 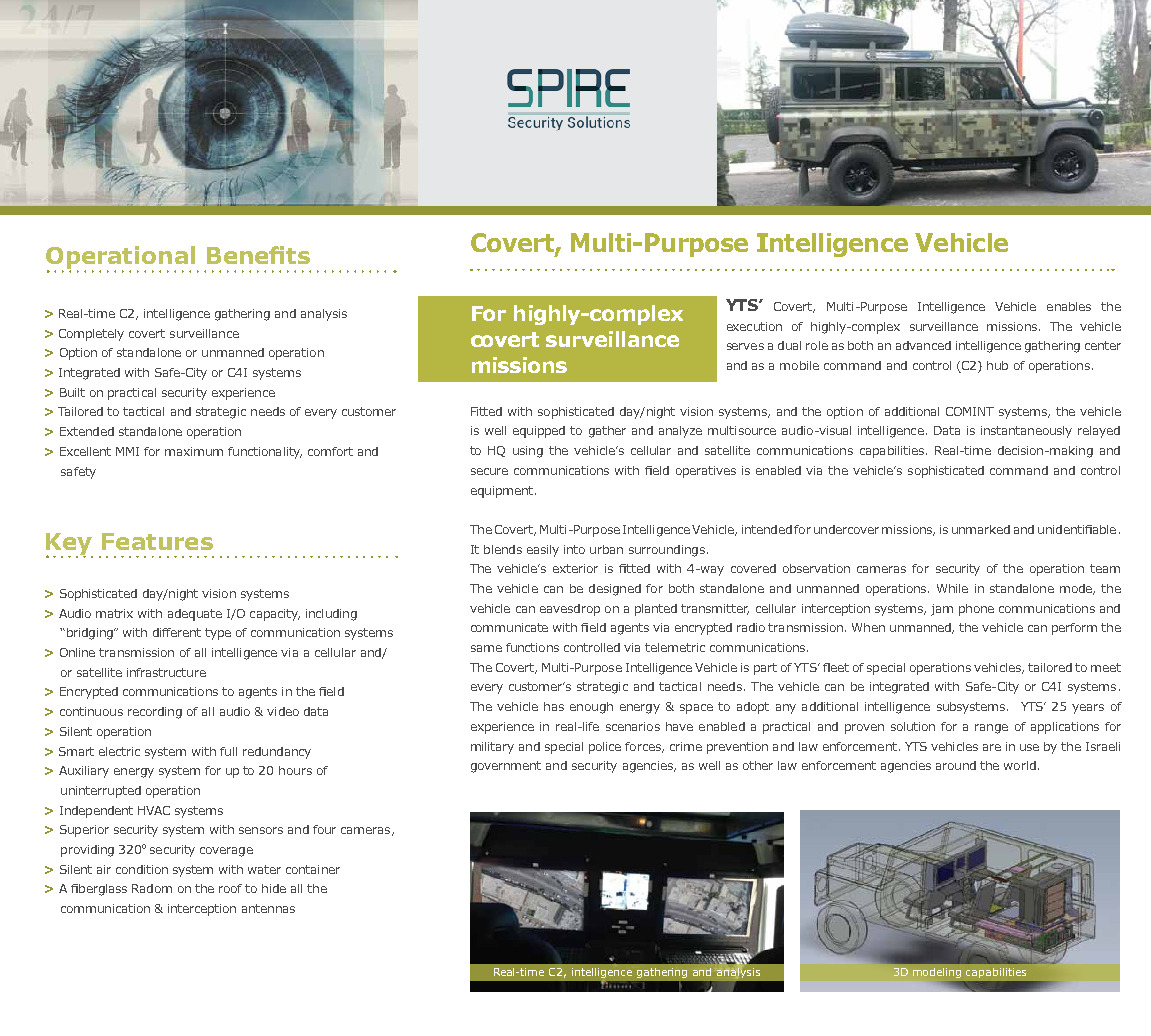 What do you see at coordinates (1069, 306) in the screenshot?
I see `enables` at bounding box center [1069, 306].
